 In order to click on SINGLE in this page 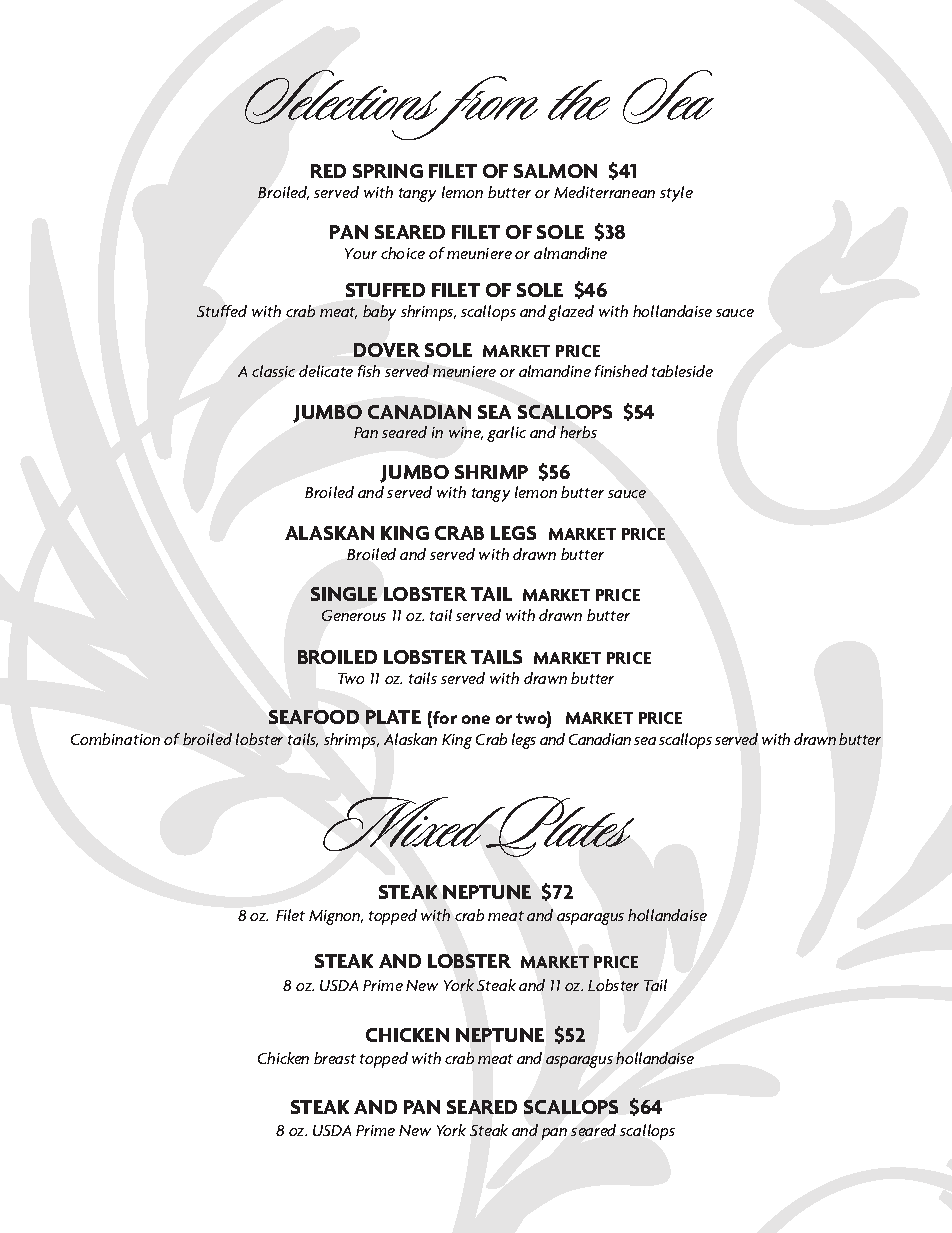, I will do `click(344, 594)`.
